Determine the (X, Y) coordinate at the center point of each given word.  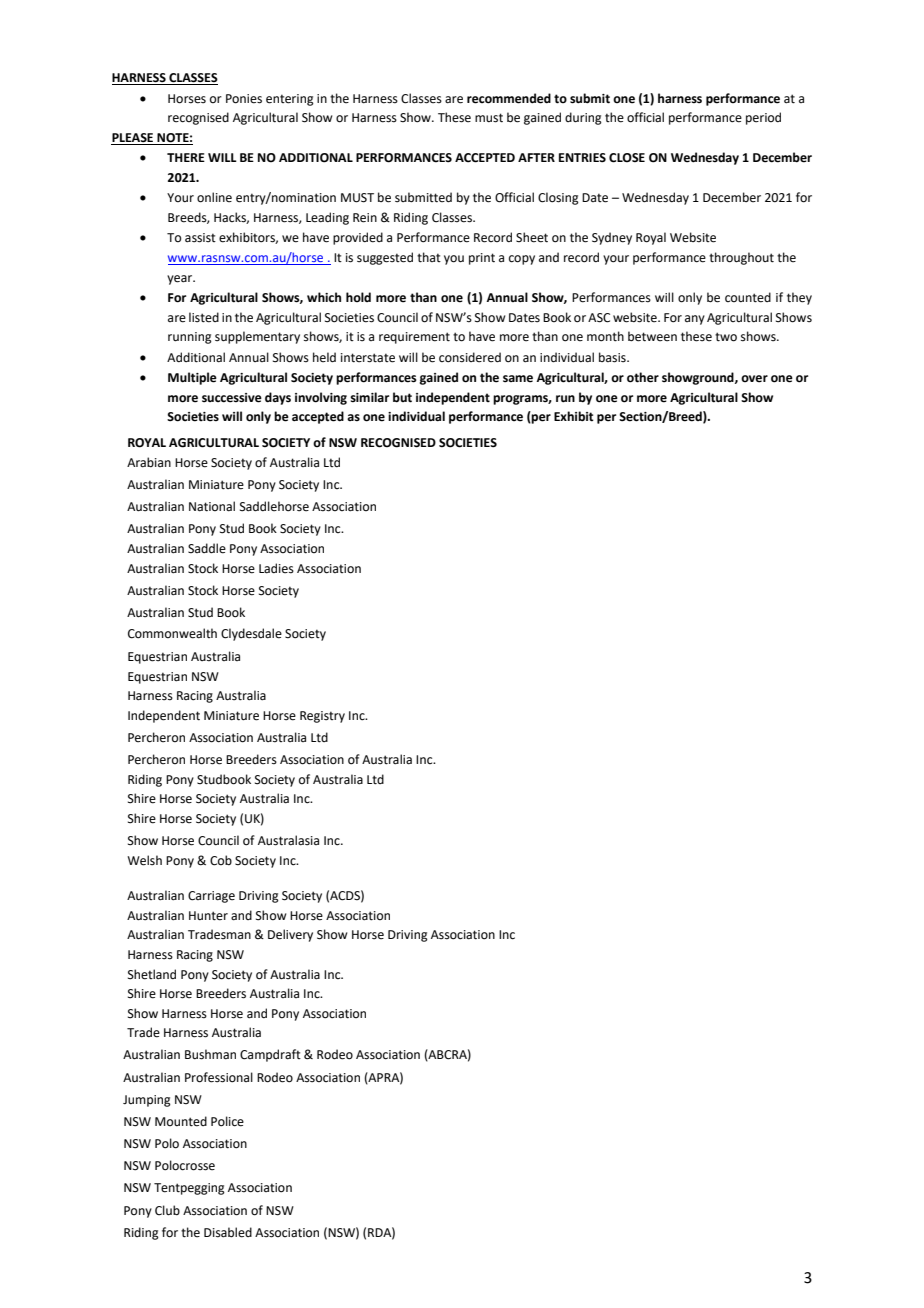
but (402, 397)
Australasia (288, 840)
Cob (221, 860)
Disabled (228, 1232)
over (754, 379)
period (763, 118)
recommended (509, 98)
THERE (186, 157)
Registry (322, 717)
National (212, 506)
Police (227, 1121)
